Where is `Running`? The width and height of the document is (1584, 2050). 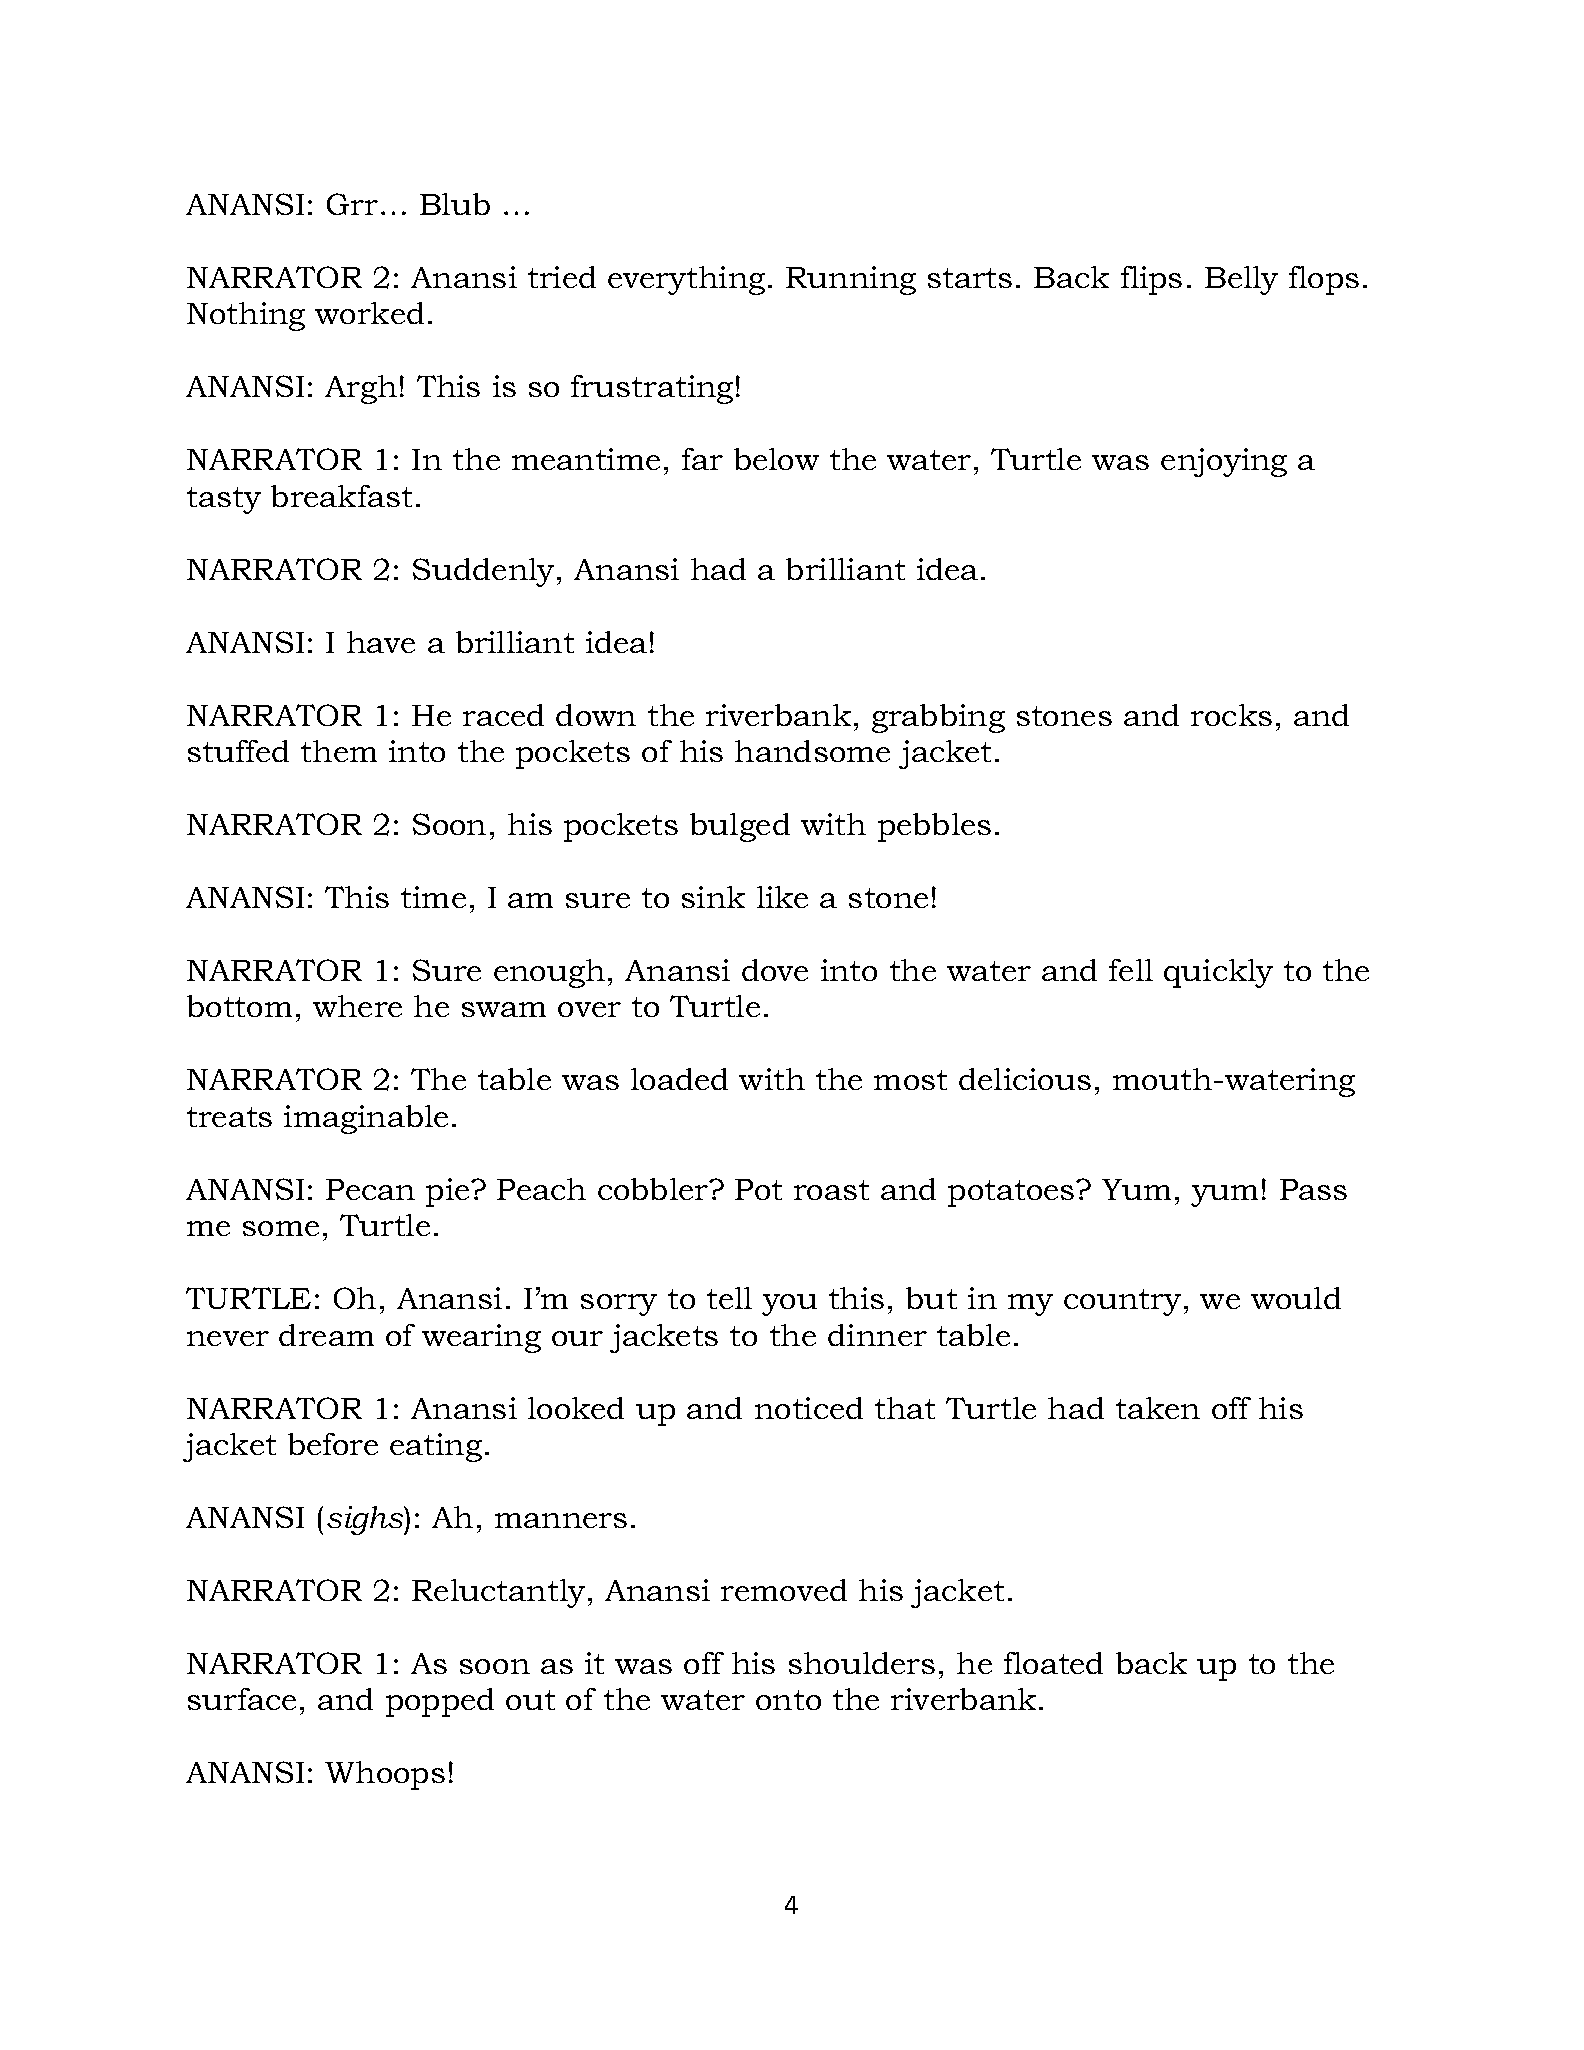
Running is located at coordinates (851, 280).
